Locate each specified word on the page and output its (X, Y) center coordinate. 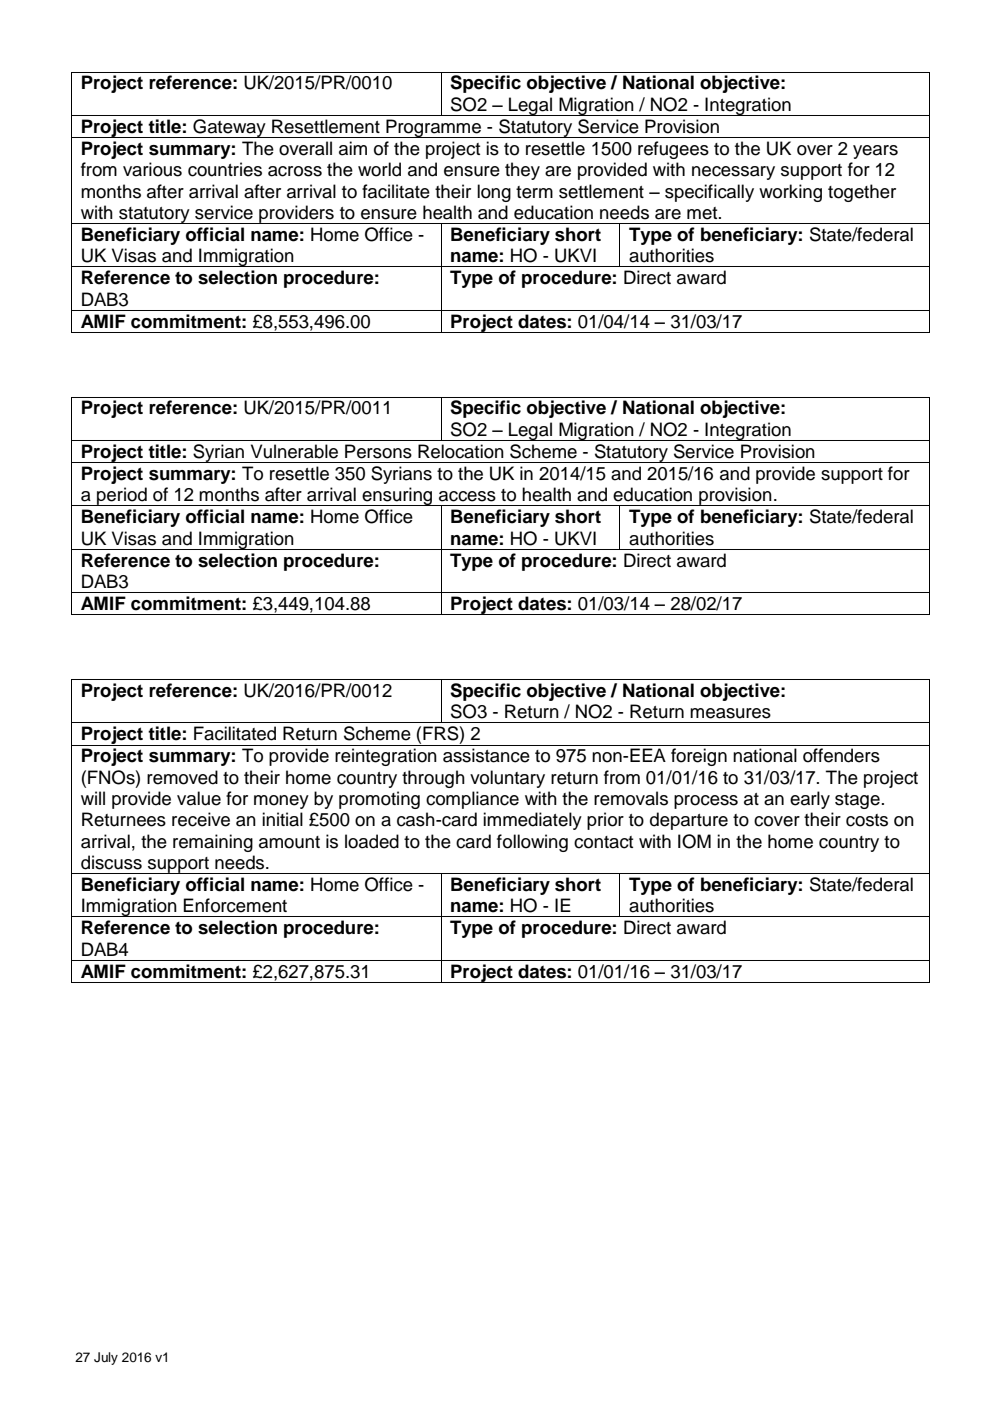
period (122, 496)
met (703, 213)
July (106, 1358)
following (532, 843)
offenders (841, 755)
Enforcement (235, 905)
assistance (486, 755)
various (152, 169)
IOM (694, 841)
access (467, 496)
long (494, 193)
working (790, 193)
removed (182, 777)
